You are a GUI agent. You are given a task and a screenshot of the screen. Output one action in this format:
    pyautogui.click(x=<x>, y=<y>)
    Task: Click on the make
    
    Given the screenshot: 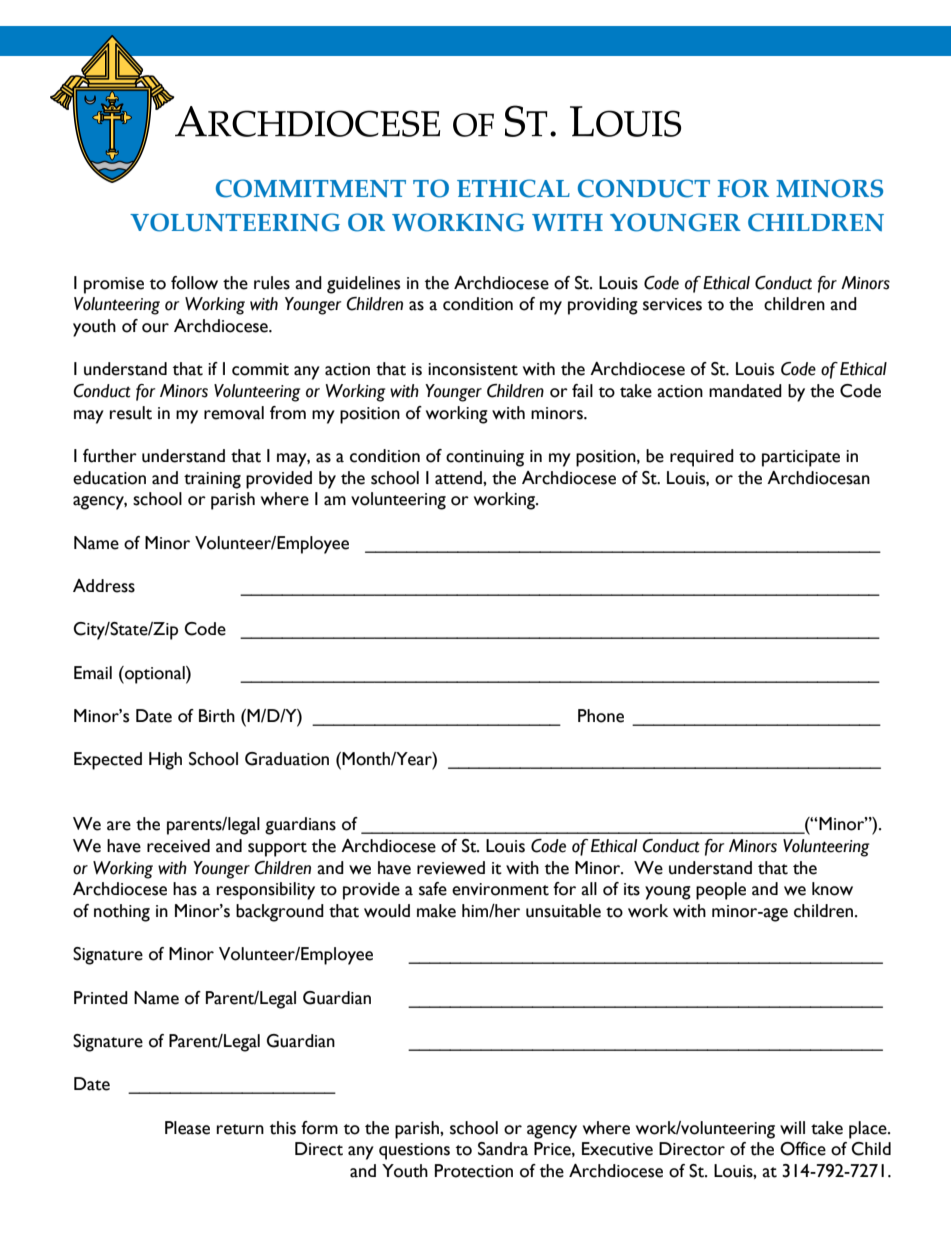 What is the action you would take?
    pyautogui.click(x=436, y=911)
